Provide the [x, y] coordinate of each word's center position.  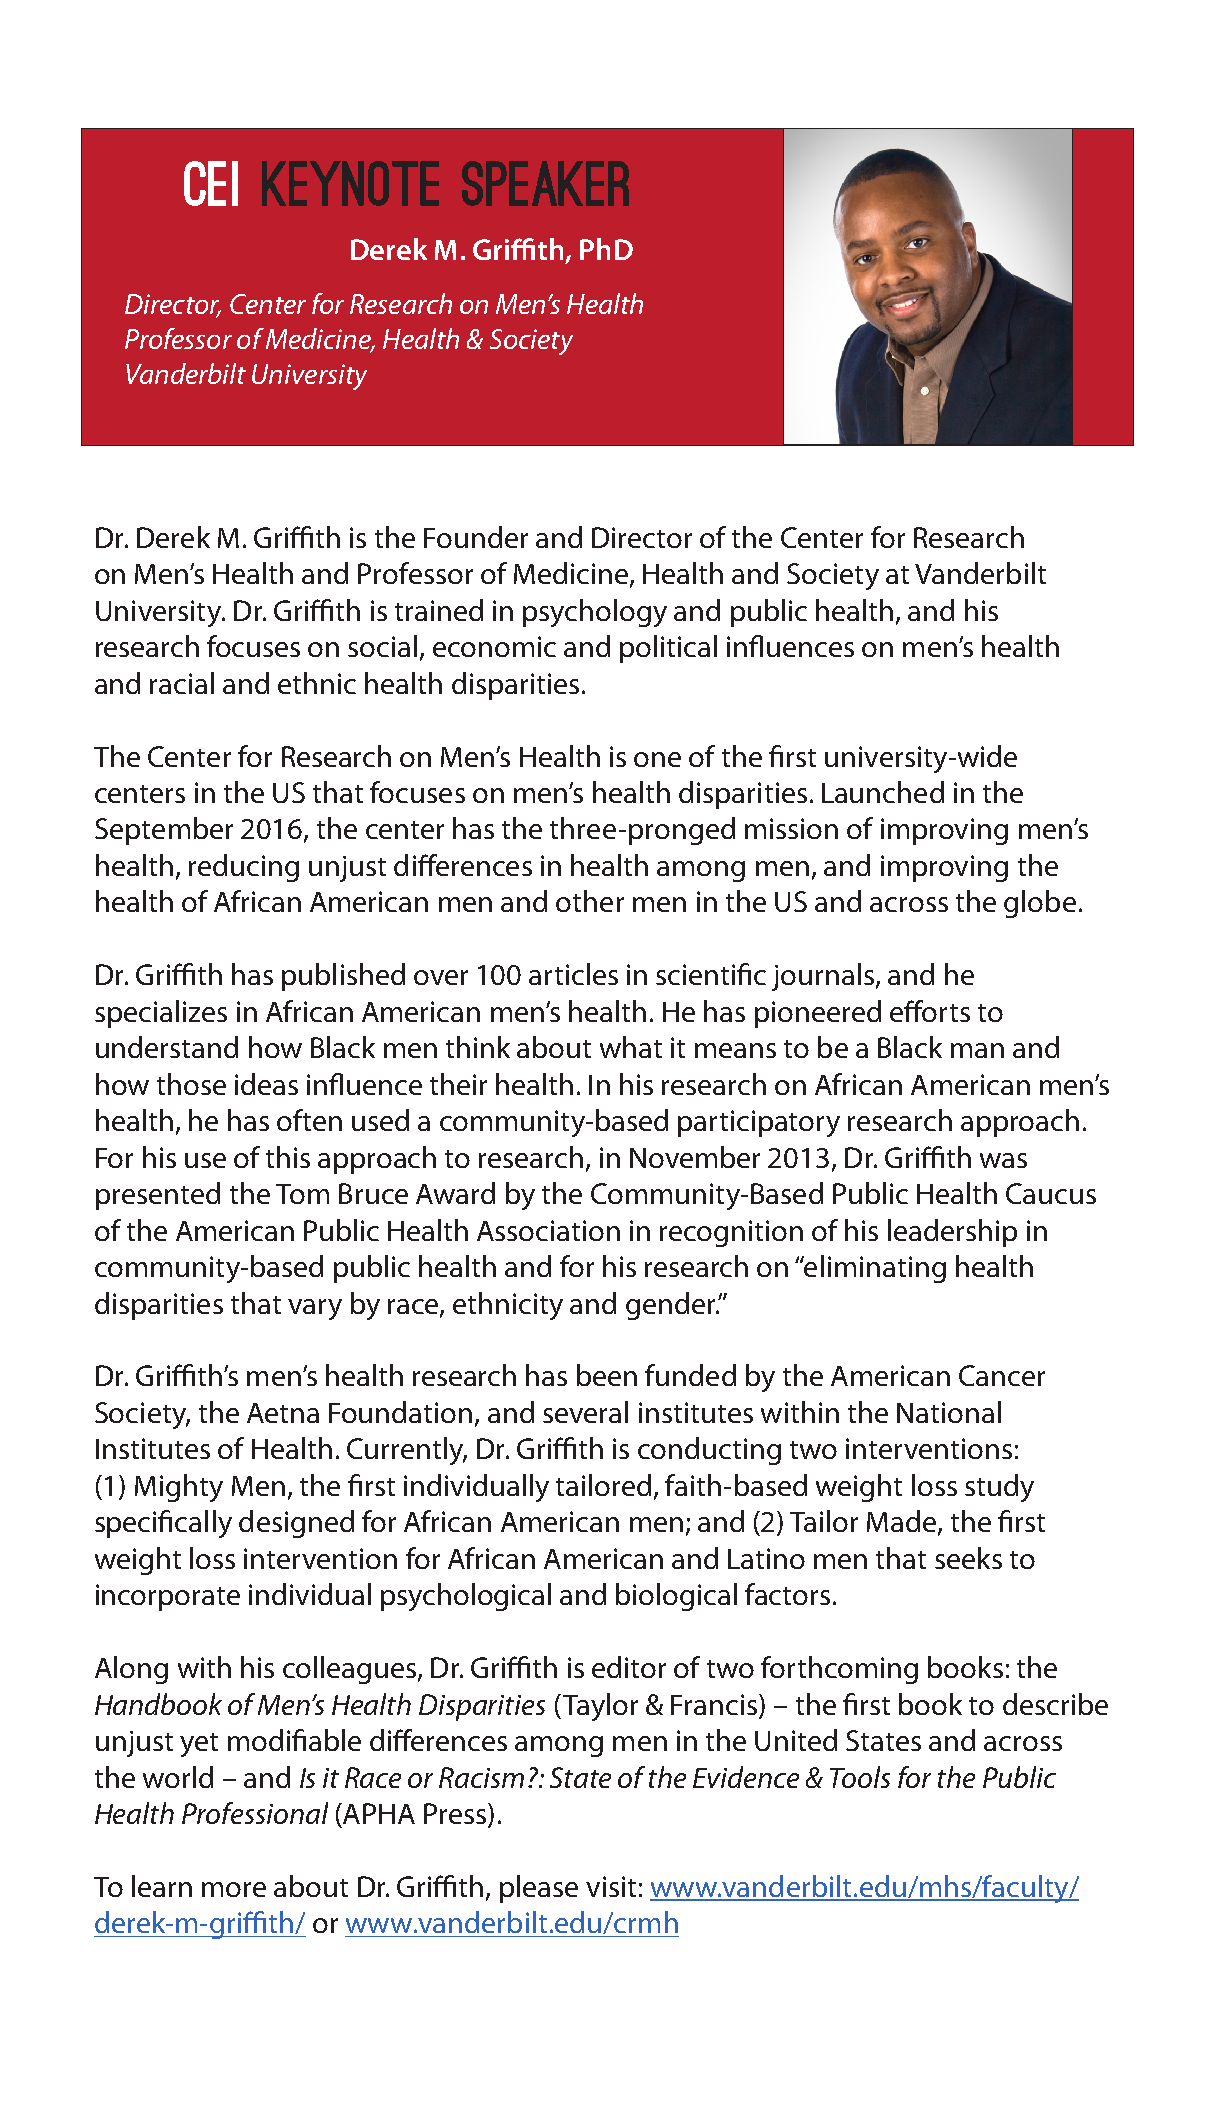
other [590, 901]
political [668, 649]
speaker [545, 183]
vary [315, 1309]
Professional [255, 1813]
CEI [211, 183]
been [607, 1375]
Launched [883, 792]
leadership [952, 1233]
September [164, 831]
